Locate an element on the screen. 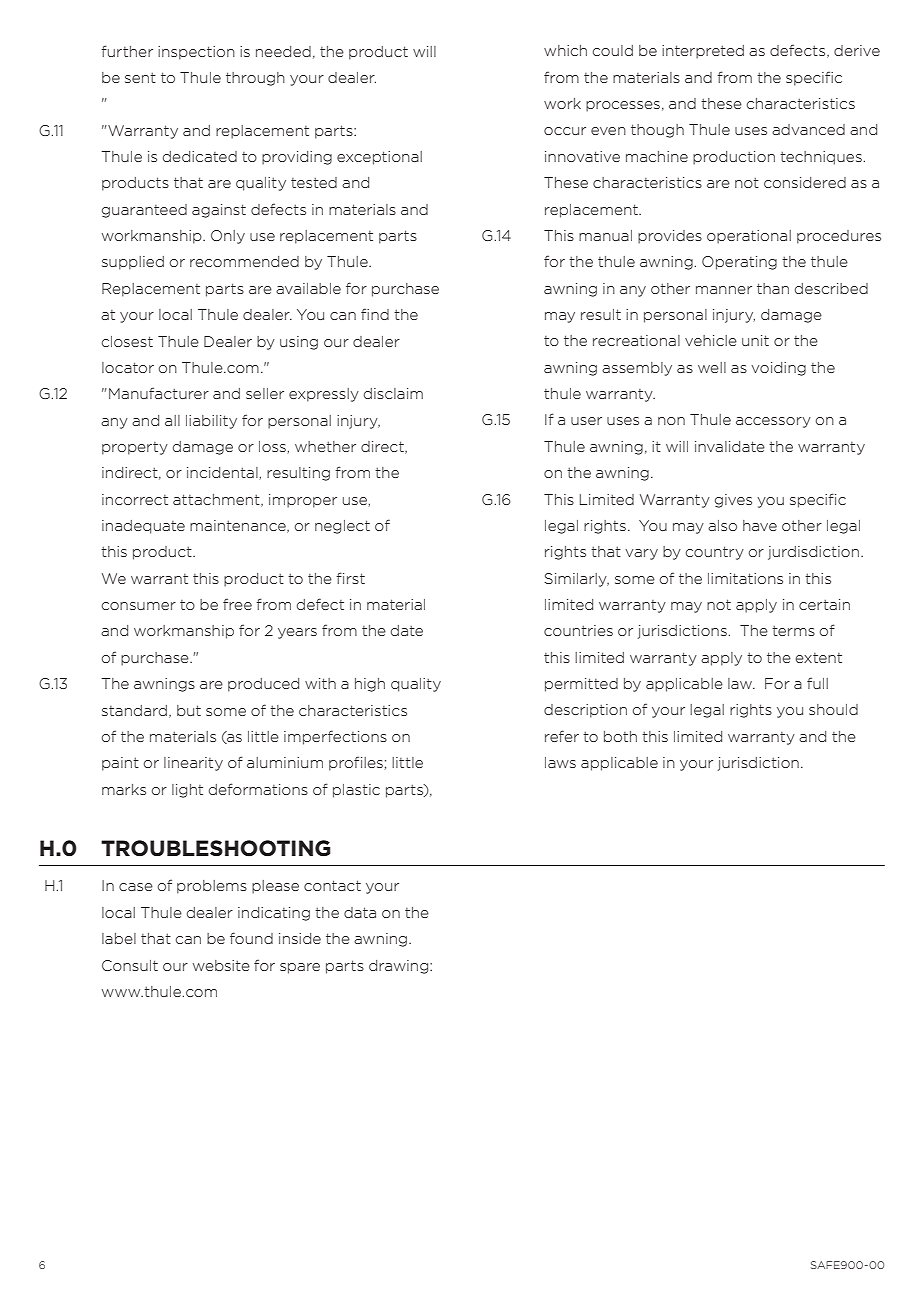  interpreted is located at coordinates (703, 52).
